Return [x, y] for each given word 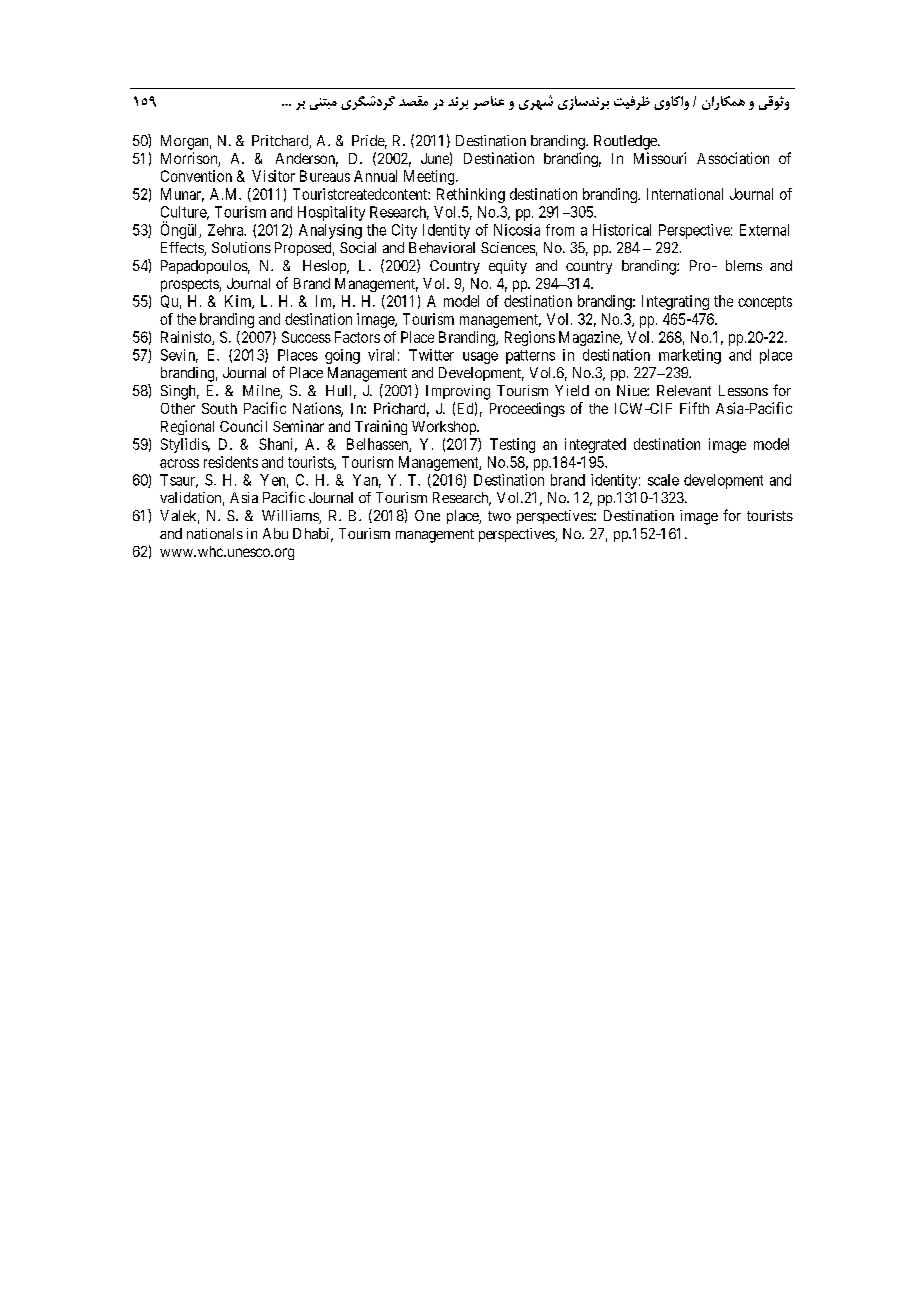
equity [508, 267]
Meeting [430, 177]
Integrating [675, 302]
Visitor [273, 176]
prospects [190, 285]
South [219, 408]
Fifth [694, 408]
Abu [275, 533]
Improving [458, 392]
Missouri [660, 158]
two [499, 516]
